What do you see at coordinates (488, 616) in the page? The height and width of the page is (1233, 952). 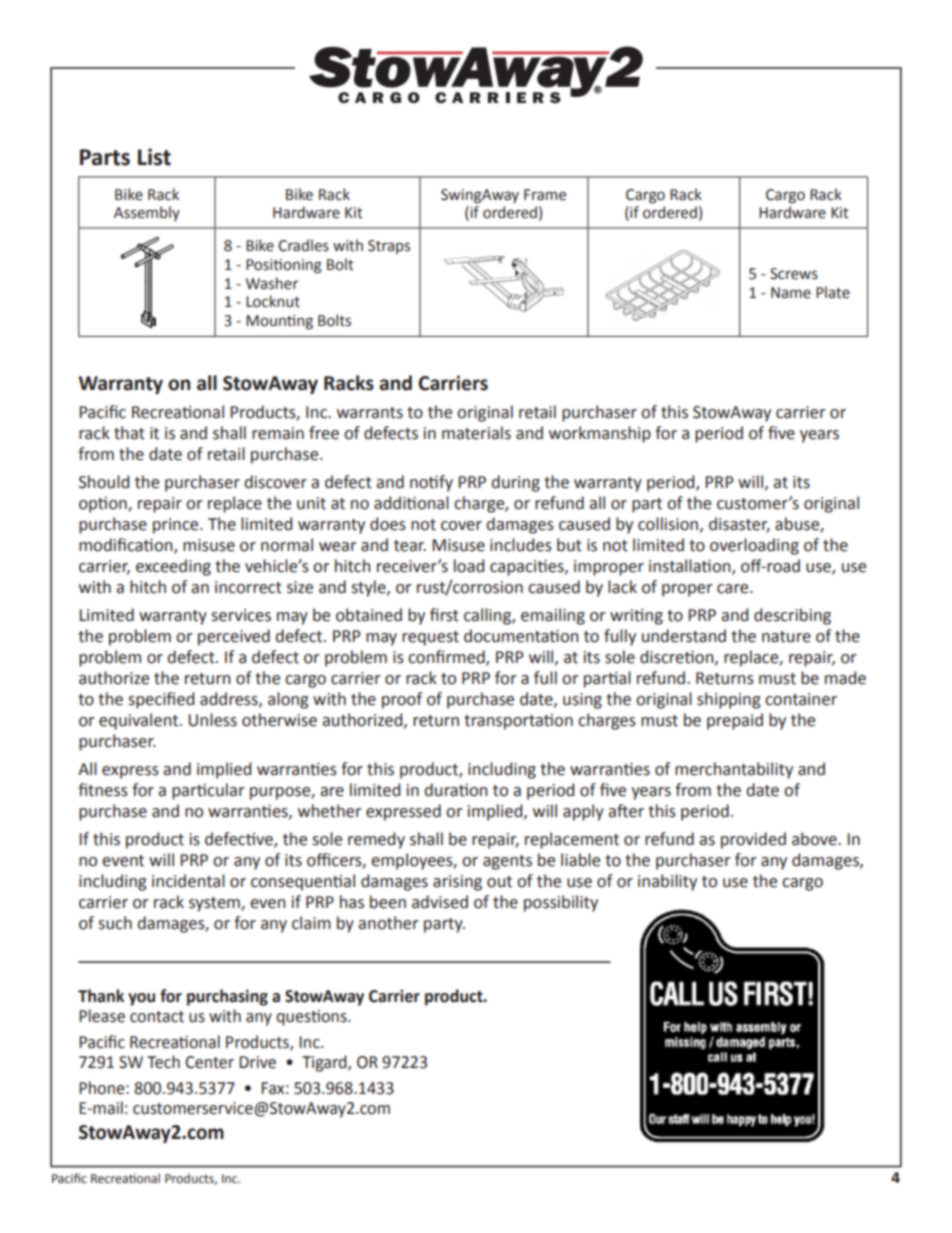 I see `calling` at bounding box center [488, 616].
